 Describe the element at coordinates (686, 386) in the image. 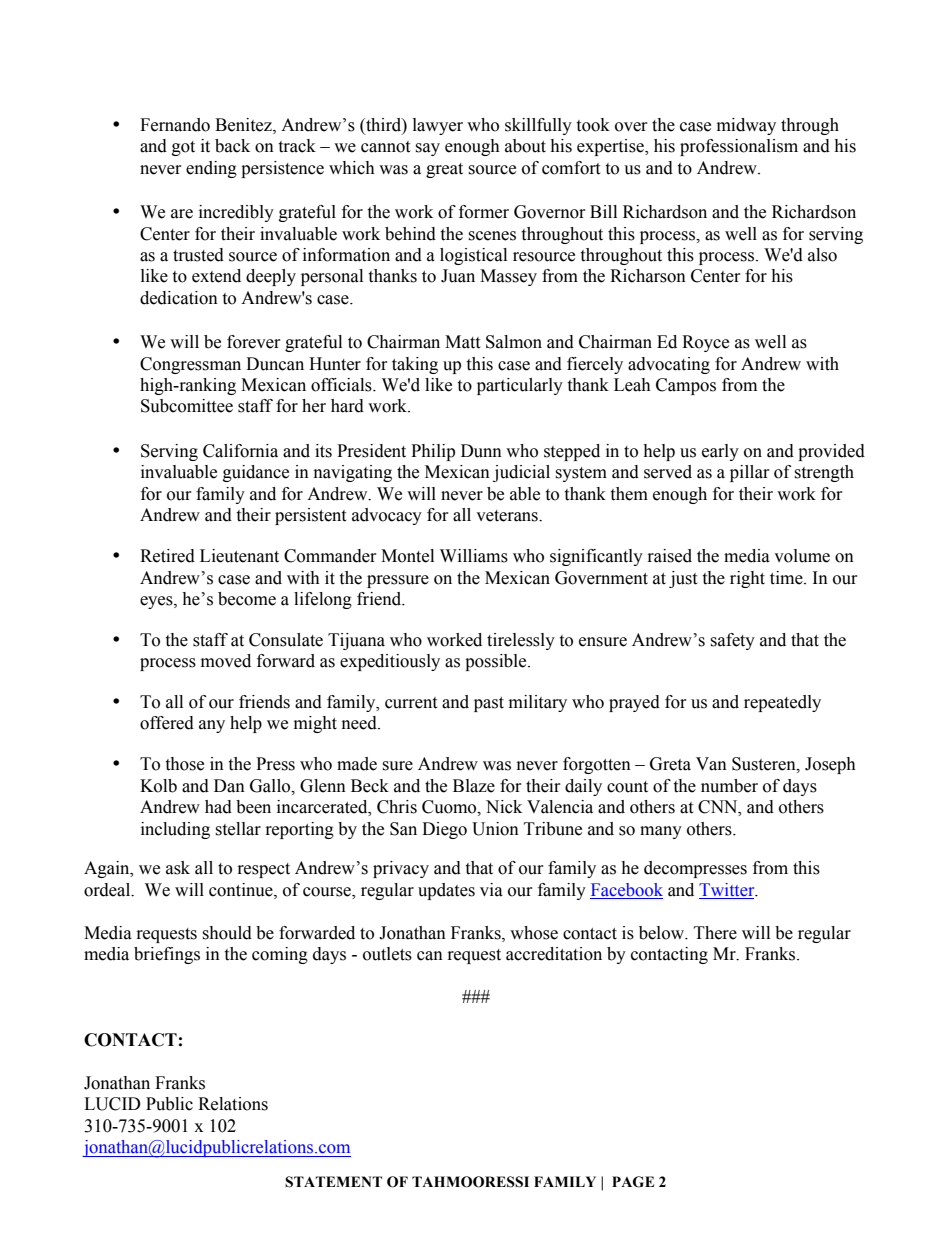

I see `Campos` at that location.
